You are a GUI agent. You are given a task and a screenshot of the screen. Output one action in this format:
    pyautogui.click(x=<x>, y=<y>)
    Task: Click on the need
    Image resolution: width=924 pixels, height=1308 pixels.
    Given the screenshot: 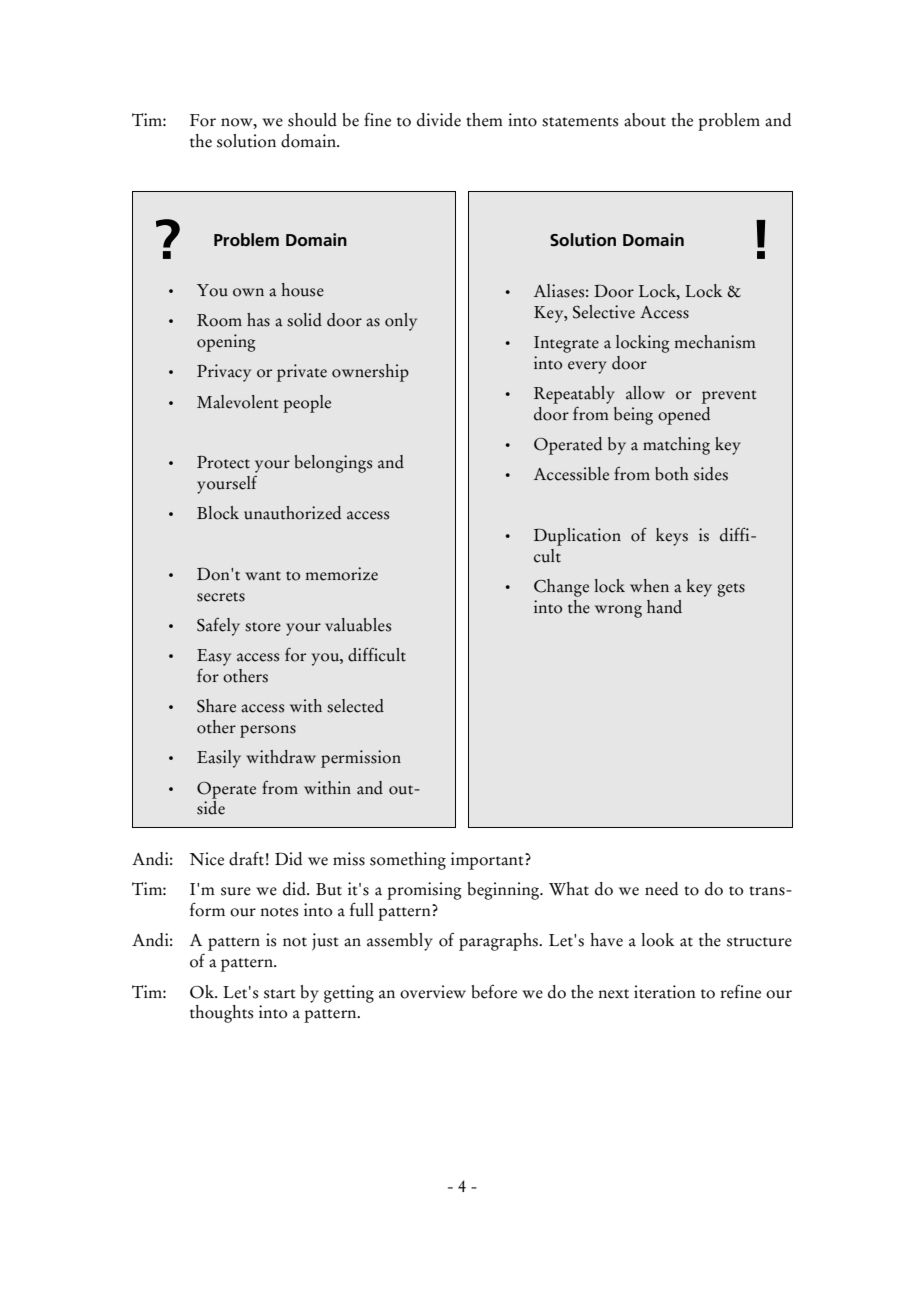 What is the action you would take?
    pyautogui.click(x=661, y=889)
